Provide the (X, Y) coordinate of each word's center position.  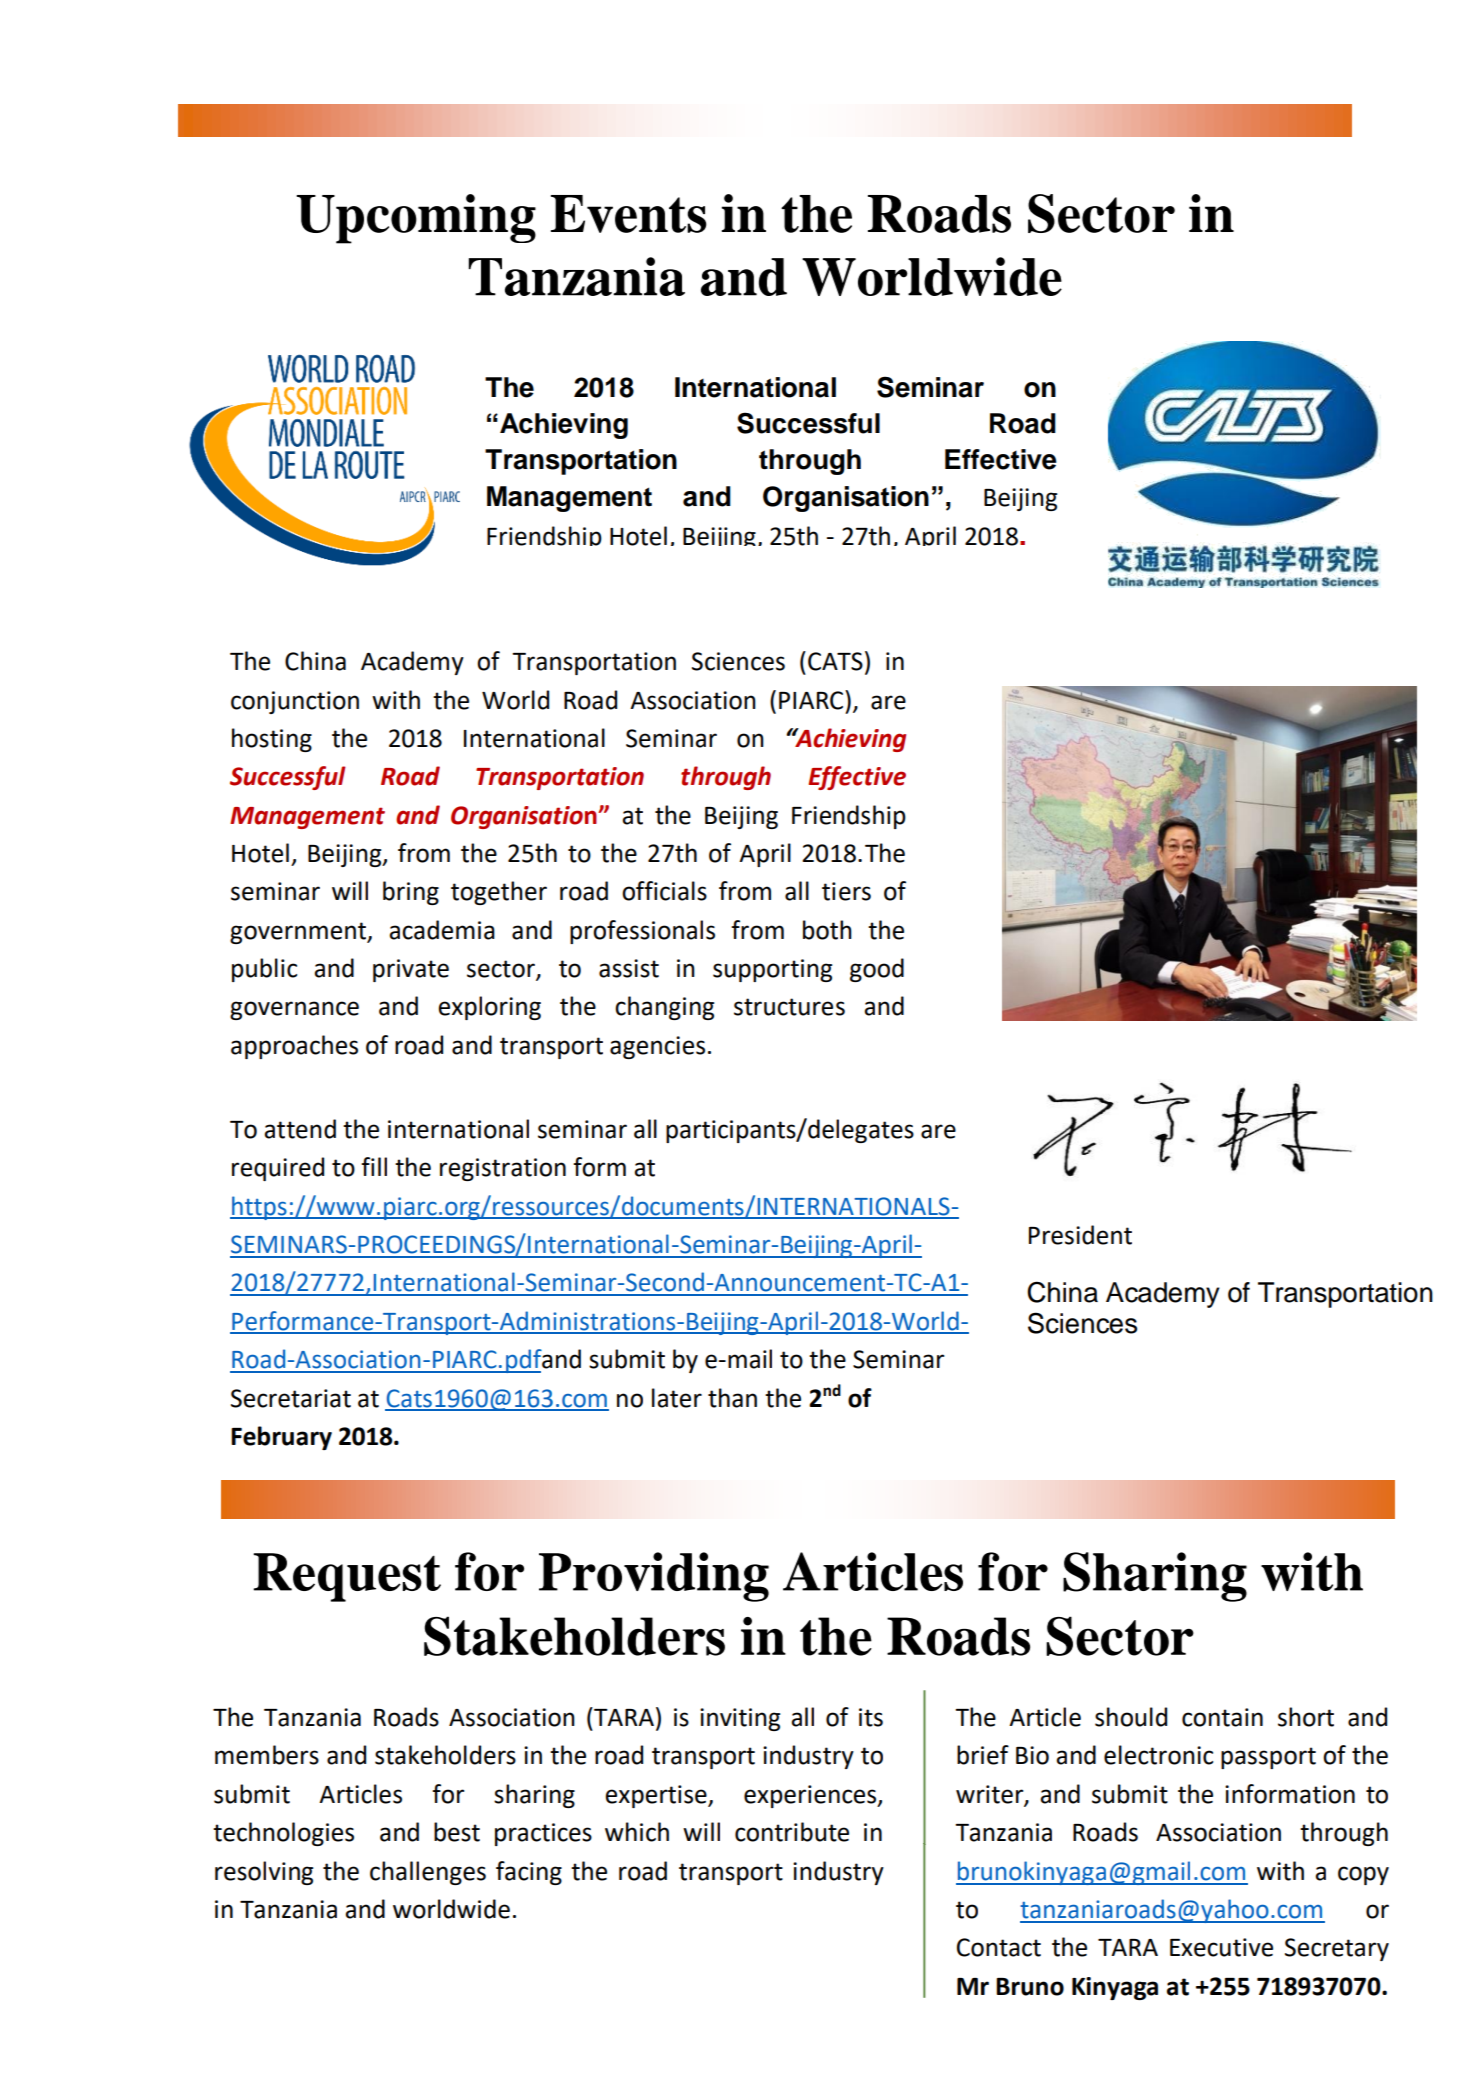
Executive (1221, 1947)
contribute (792, 1832)
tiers (846, 891)
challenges (428, 1873)
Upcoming (416, 219)
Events (629, 214)
